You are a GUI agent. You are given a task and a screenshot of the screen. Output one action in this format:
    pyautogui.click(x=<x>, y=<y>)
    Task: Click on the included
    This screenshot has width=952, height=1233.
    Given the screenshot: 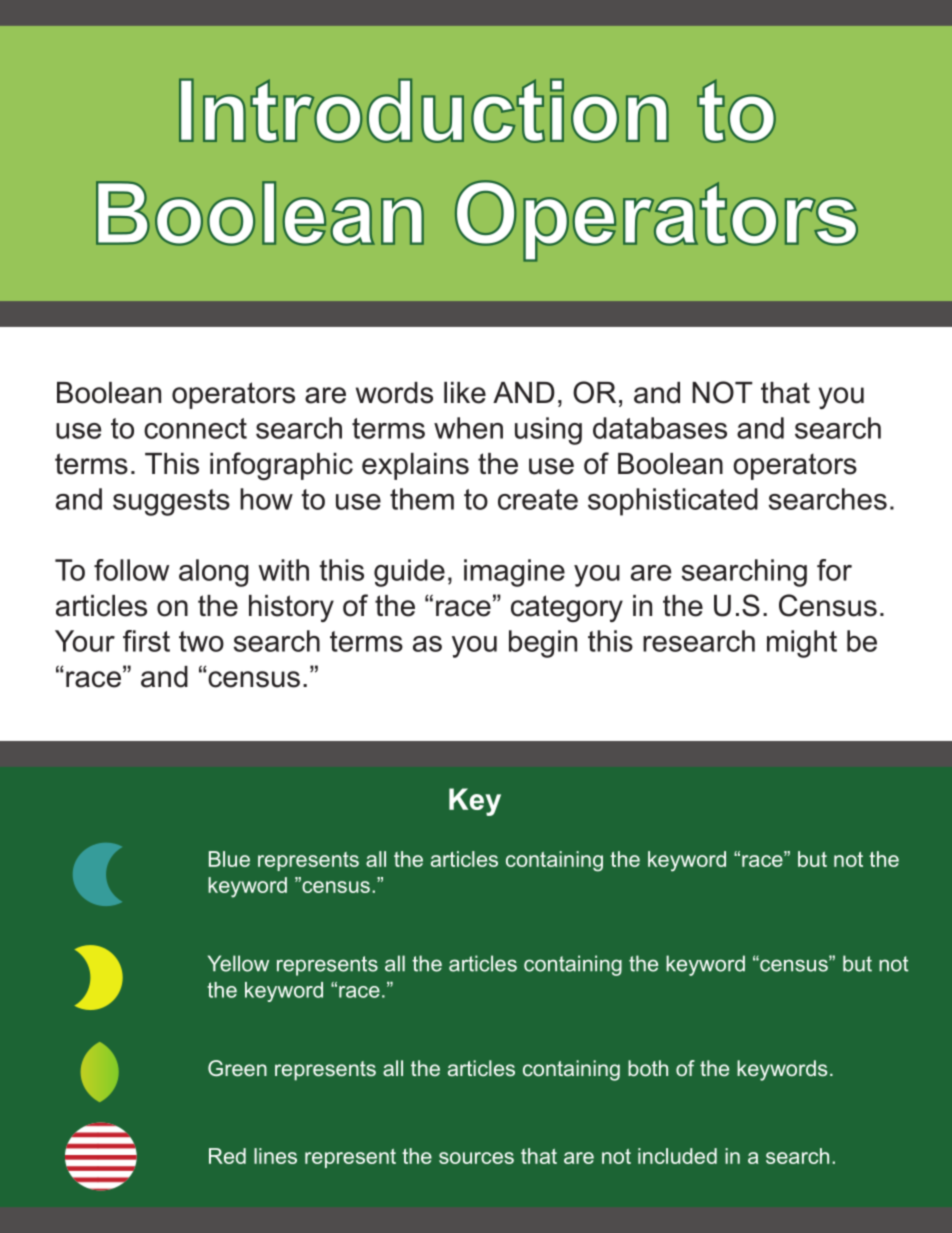 What is the action you would take?
    pyautogui.click(x=677, y=1156)
